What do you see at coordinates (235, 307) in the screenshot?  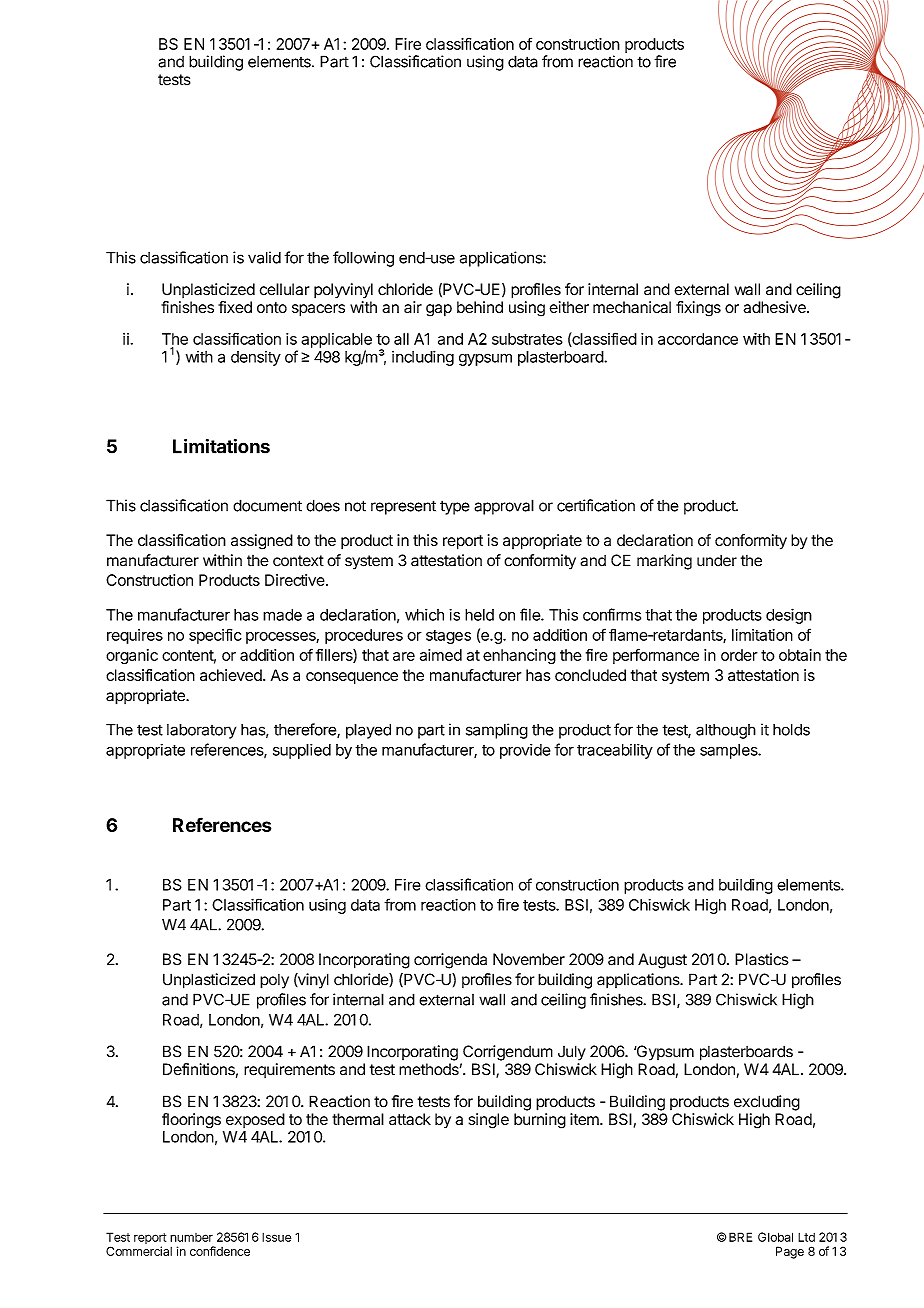 I see `fixed` at bounding box center [235, 307].
